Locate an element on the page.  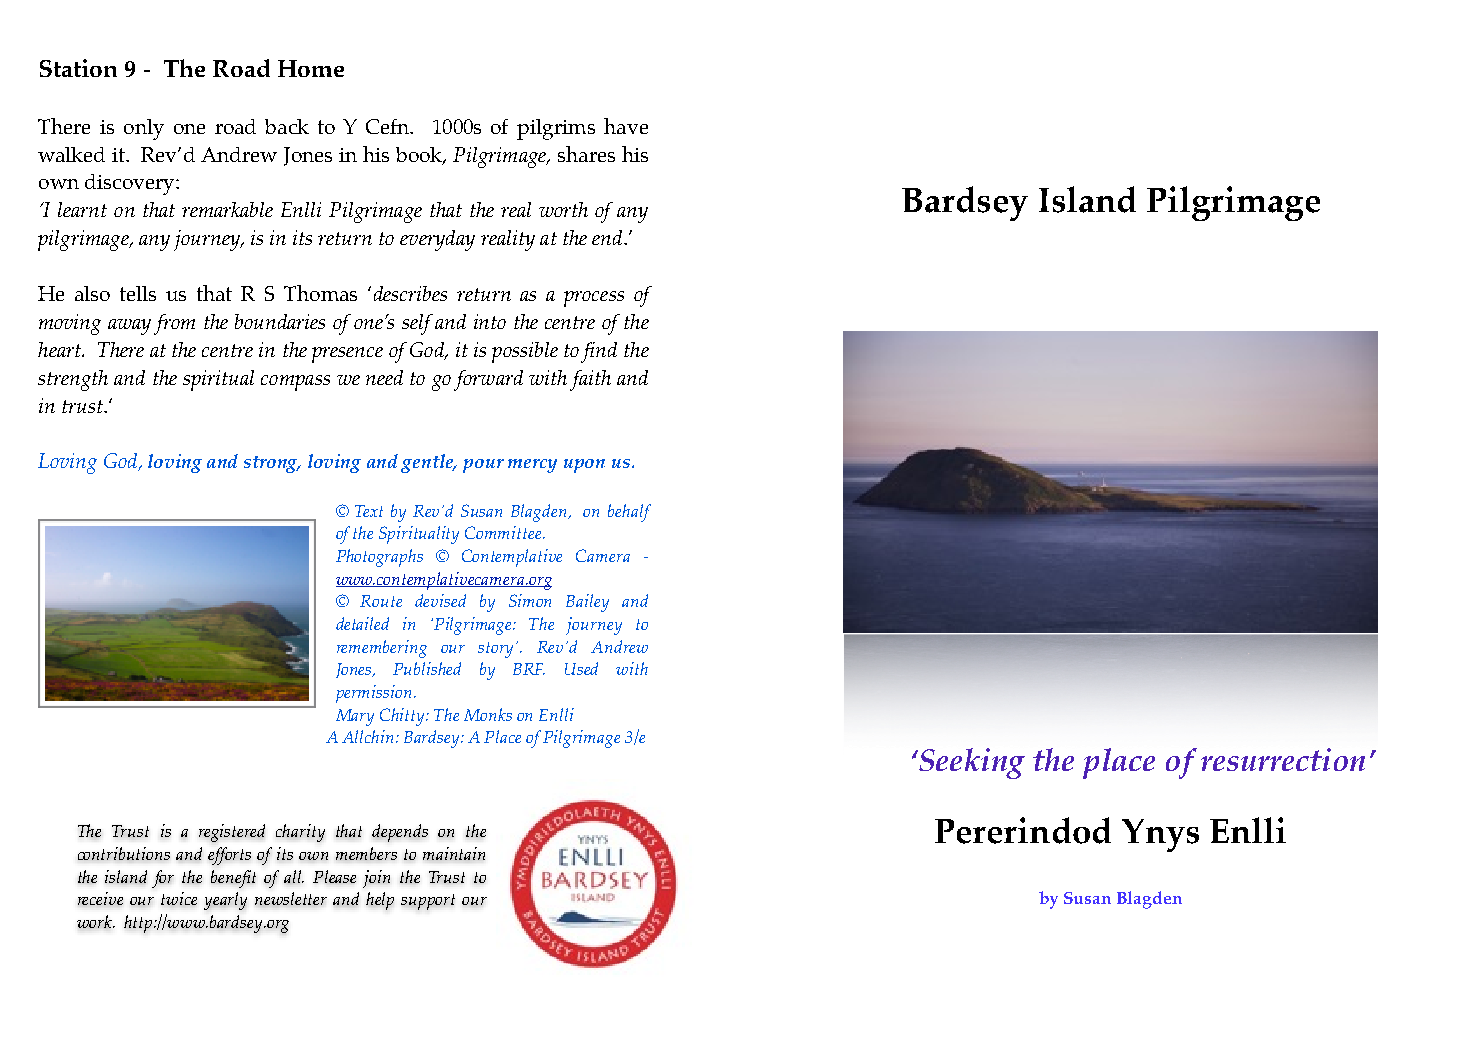
process is located at coordinates (594, 299).
